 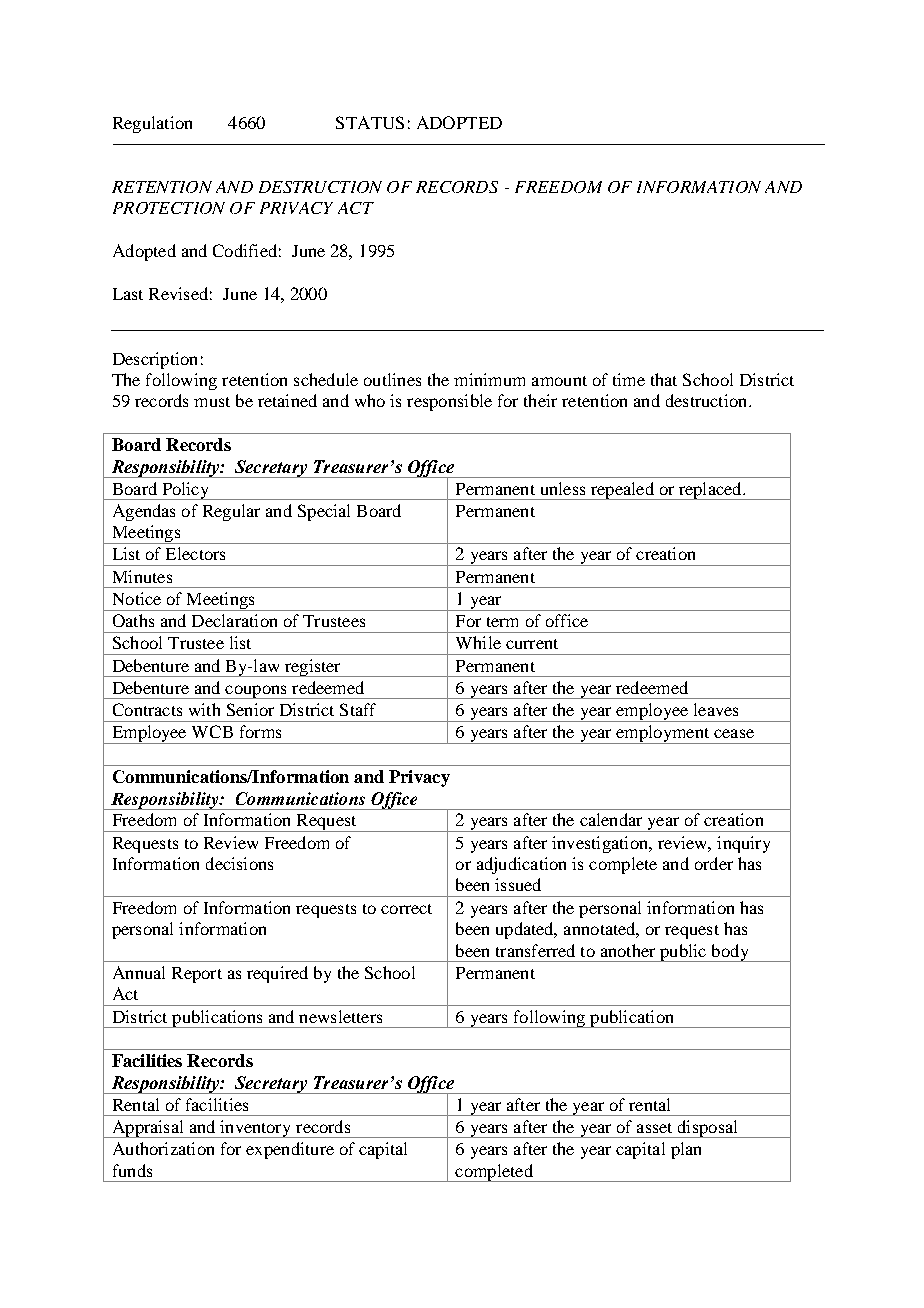 I want to click on that, so click(x=664, y=379).
